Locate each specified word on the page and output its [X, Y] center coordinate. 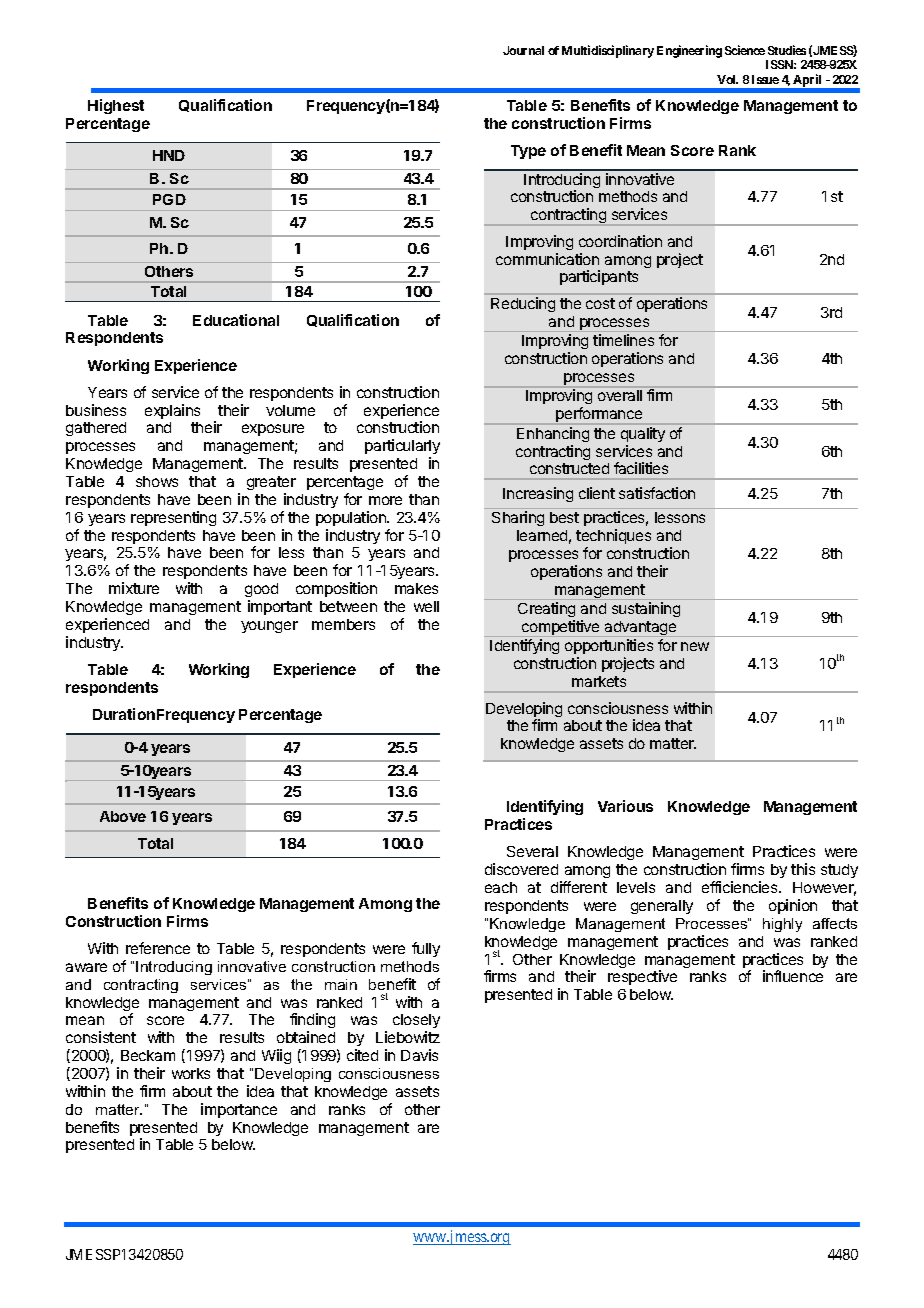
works [191, 1073]
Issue [765, 79]
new [695, 646]
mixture [134, 588]
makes [416, 588]
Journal [523, 50]
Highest [116, 106]
